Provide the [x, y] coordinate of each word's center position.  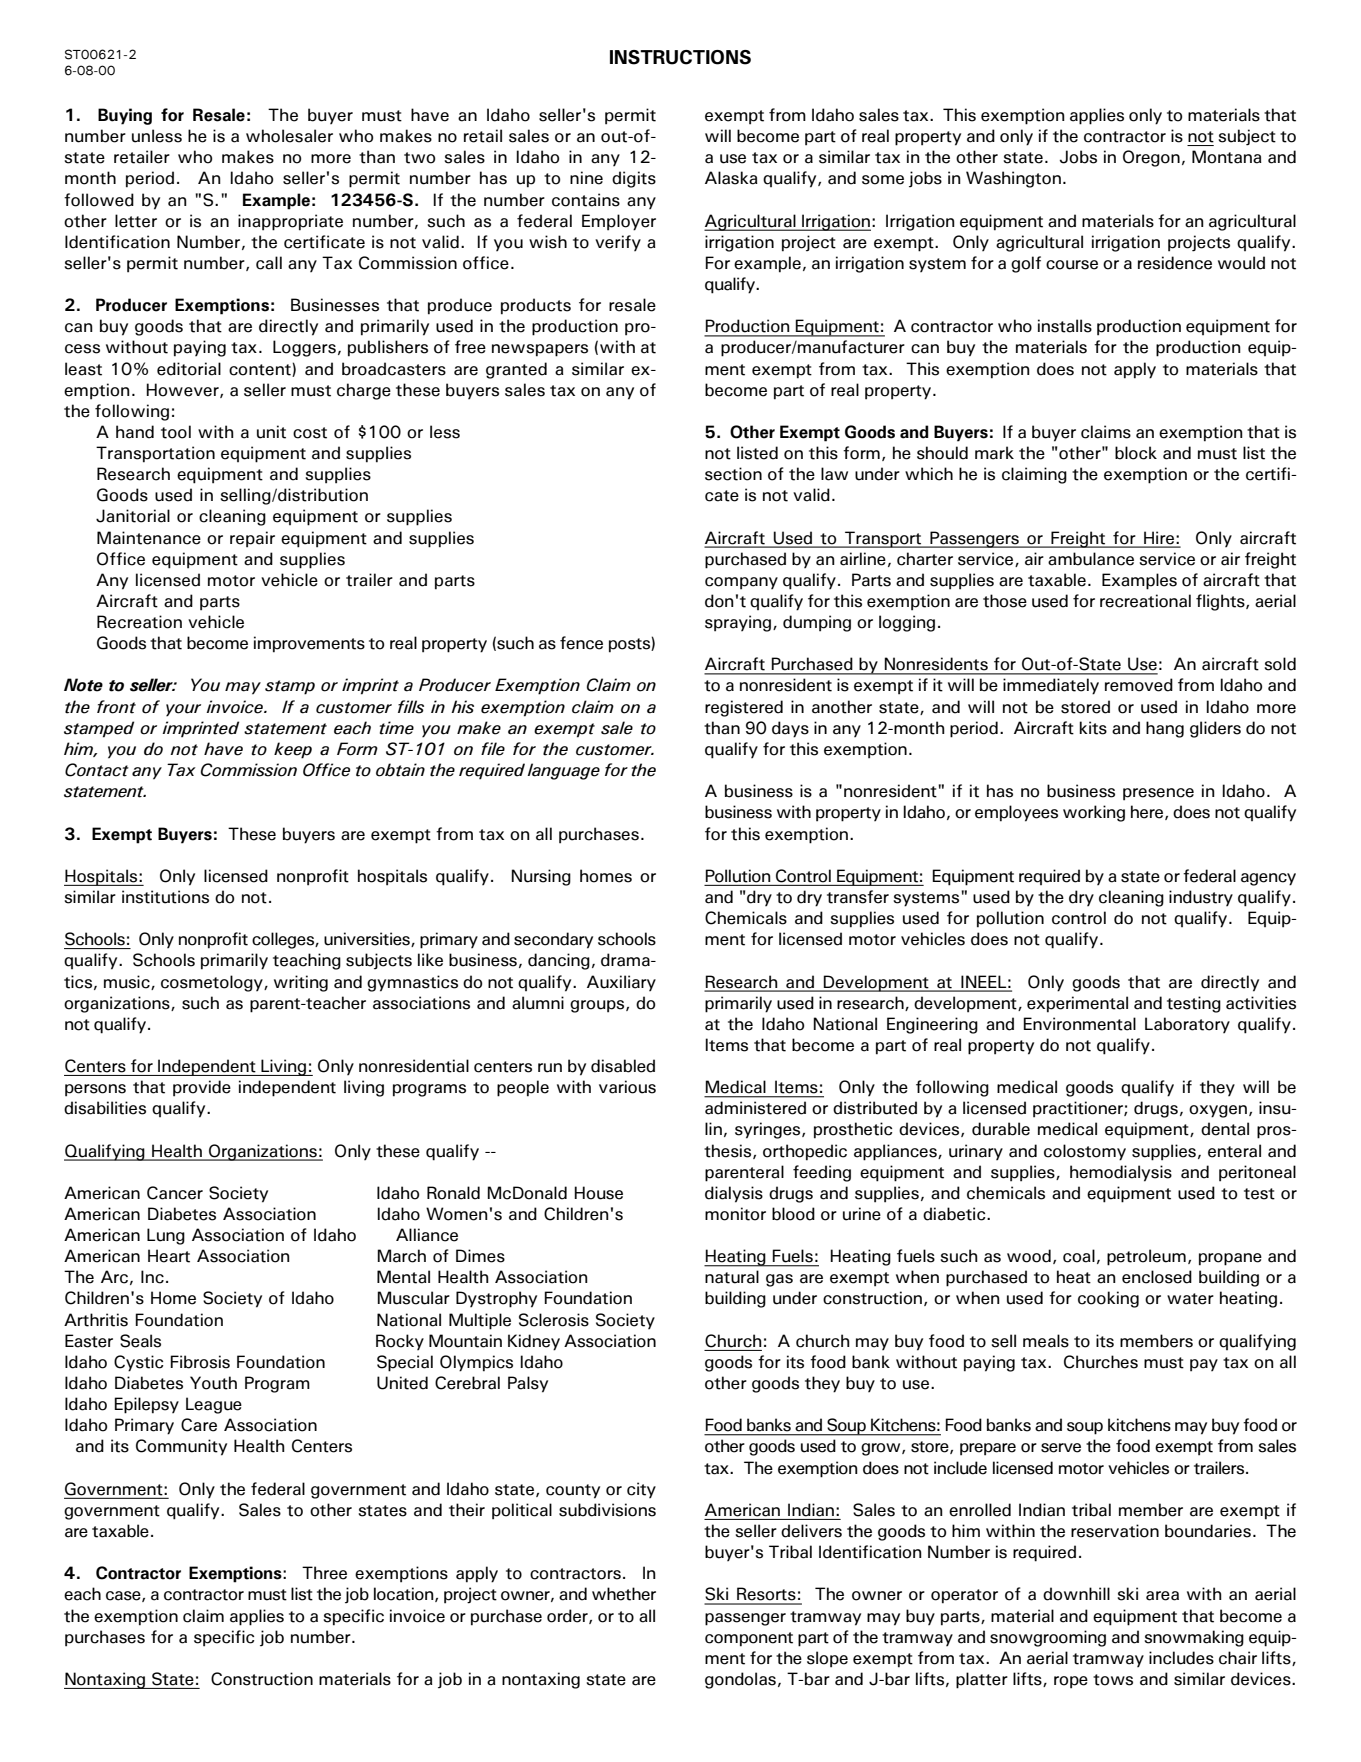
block [1136, 453]
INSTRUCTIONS [680, 57]
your [183, 710]
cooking [1108, 1299]
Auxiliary [621, 983]
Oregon [1151, 158]
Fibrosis [200, 1362]
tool [176, 432]
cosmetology [213, 983]
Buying [125, 116]
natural [732, 1277]
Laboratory [1187, 1025]
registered [744, 708]
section [733, 474]
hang [1165, 729]
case [124, 1596]
